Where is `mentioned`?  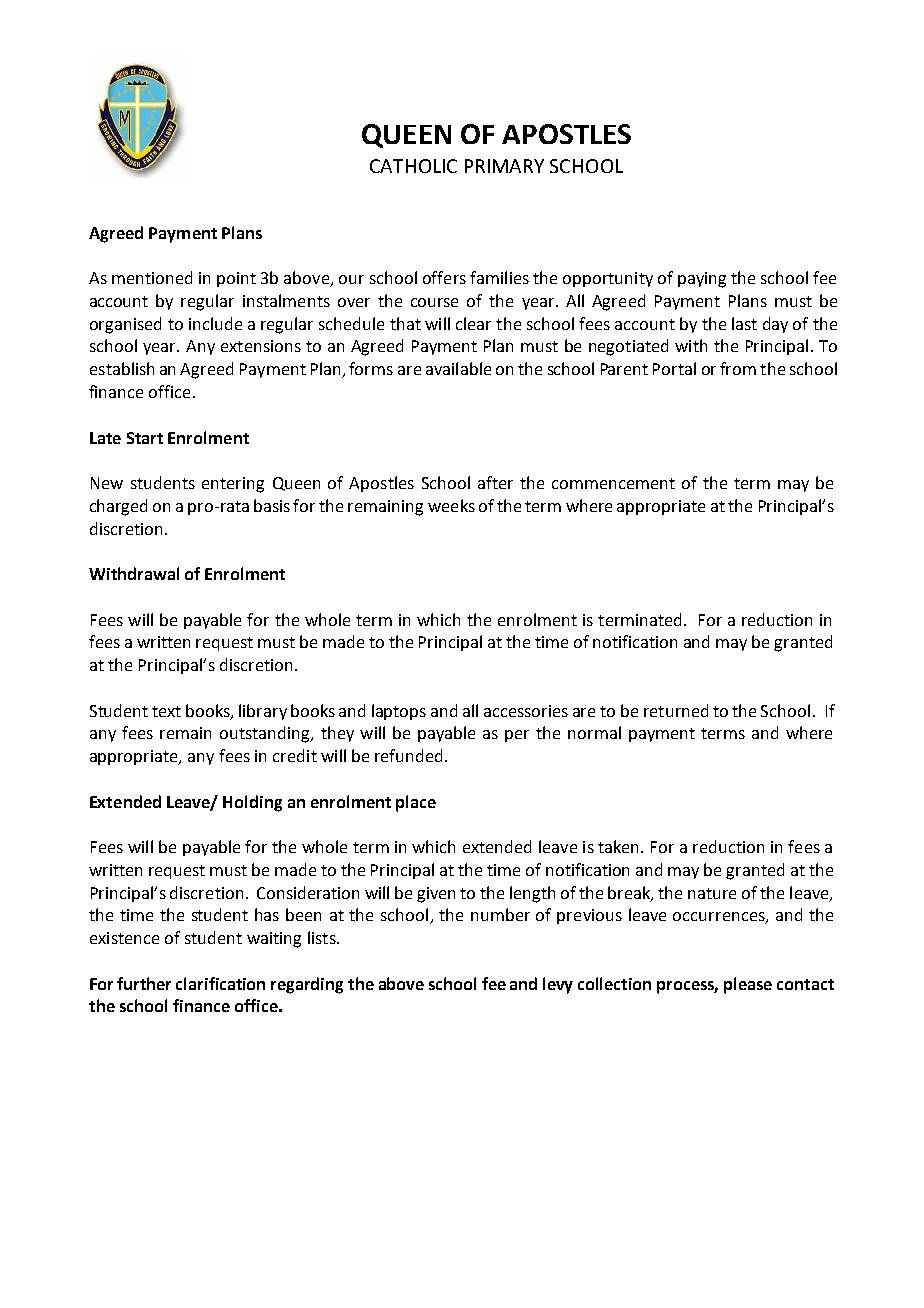
mentioned is located at coordinates (152, 277).
